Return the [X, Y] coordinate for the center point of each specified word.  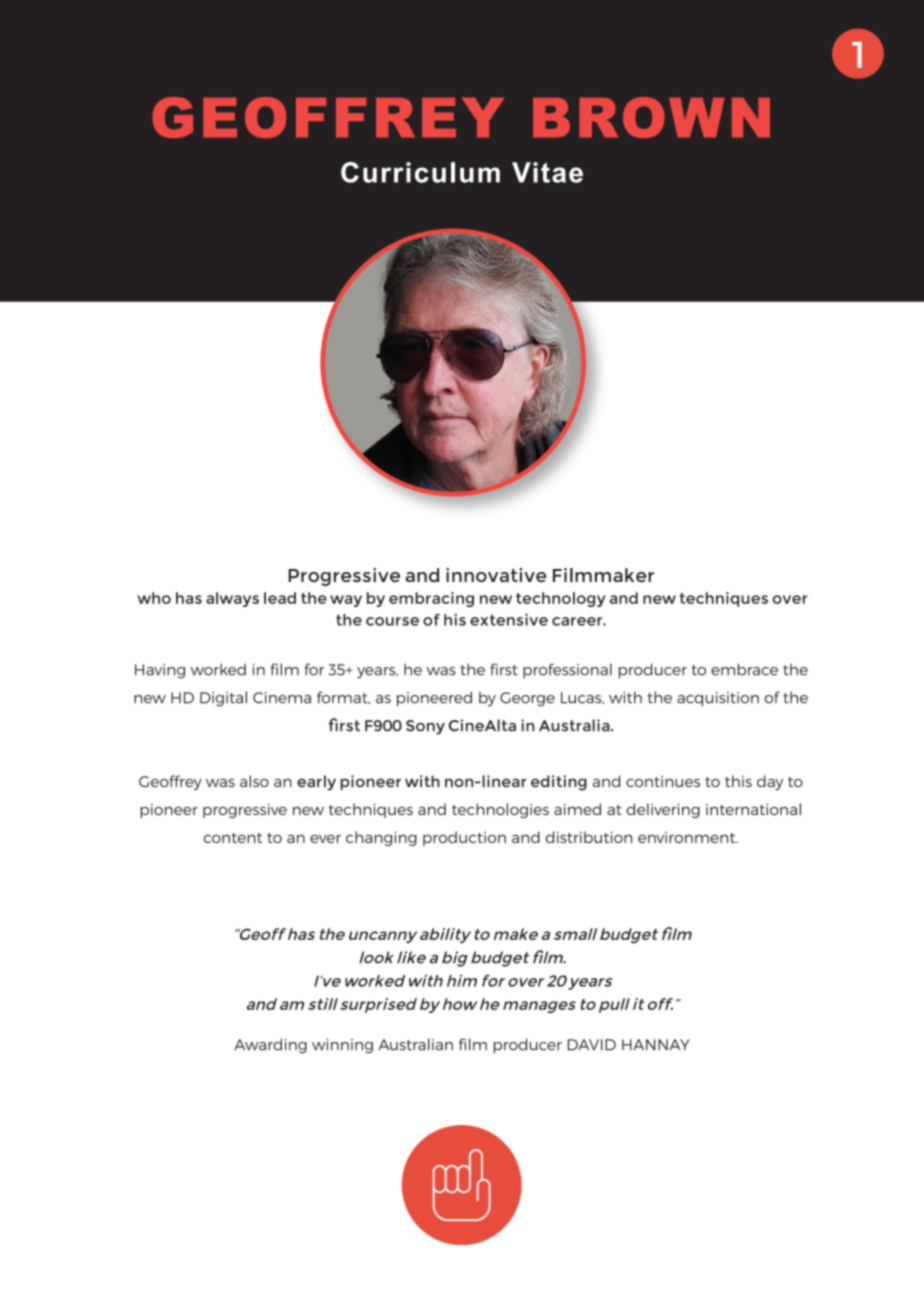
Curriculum [420, 172]
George [527, 699]
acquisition [718, 699]
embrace [744, 669]
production [464, 838]
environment [687, 837]
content [233, 838]
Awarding [270, 1046]
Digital [223, 699]
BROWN [651, 117]
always [232, 599]
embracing [431, 599]
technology [561, 599]
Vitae [547, 172]
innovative [496, 575]
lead [280, 598]
